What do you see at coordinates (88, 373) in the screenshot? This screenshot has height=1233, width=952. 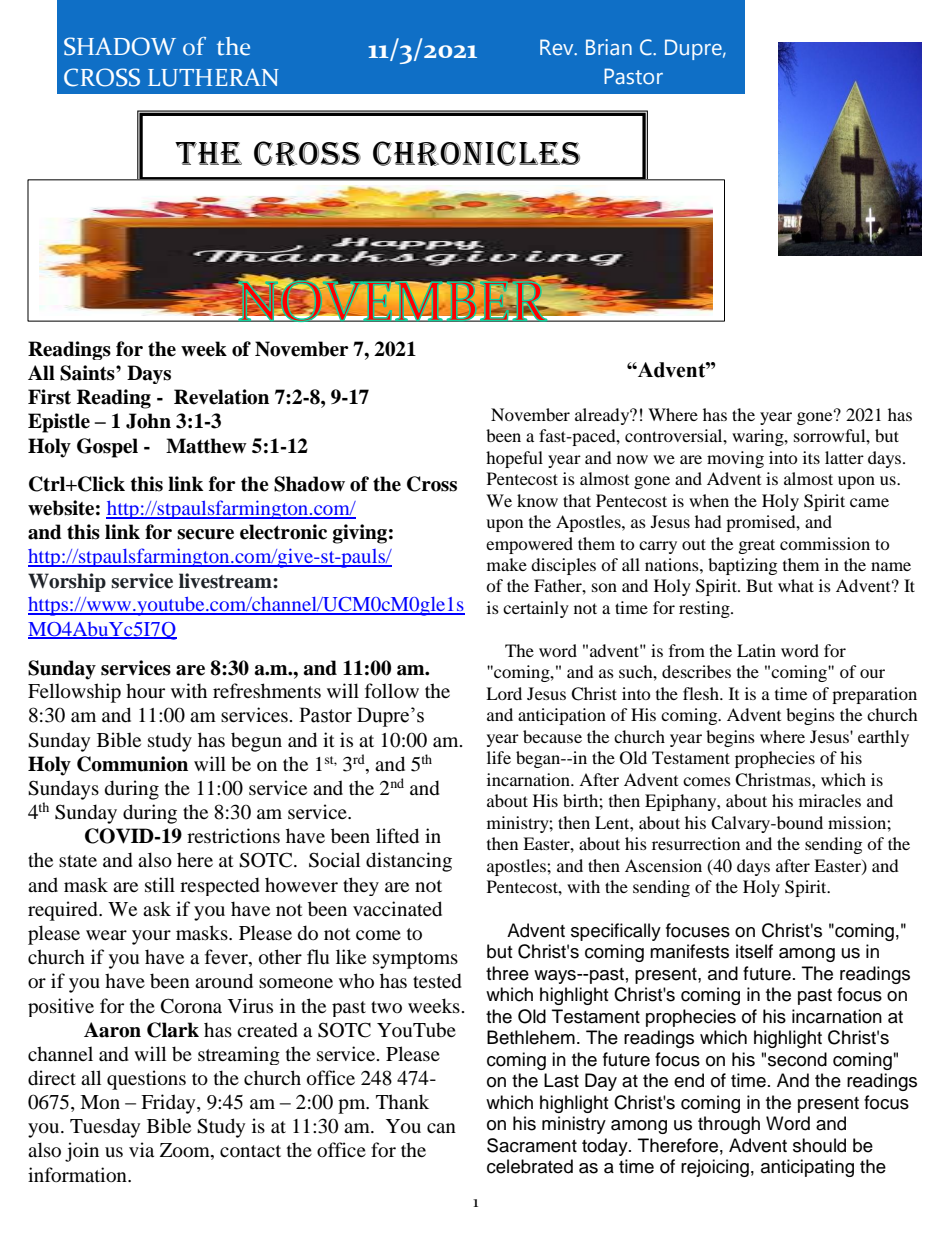 I see `Saints` at bounding box center [88, 373].
